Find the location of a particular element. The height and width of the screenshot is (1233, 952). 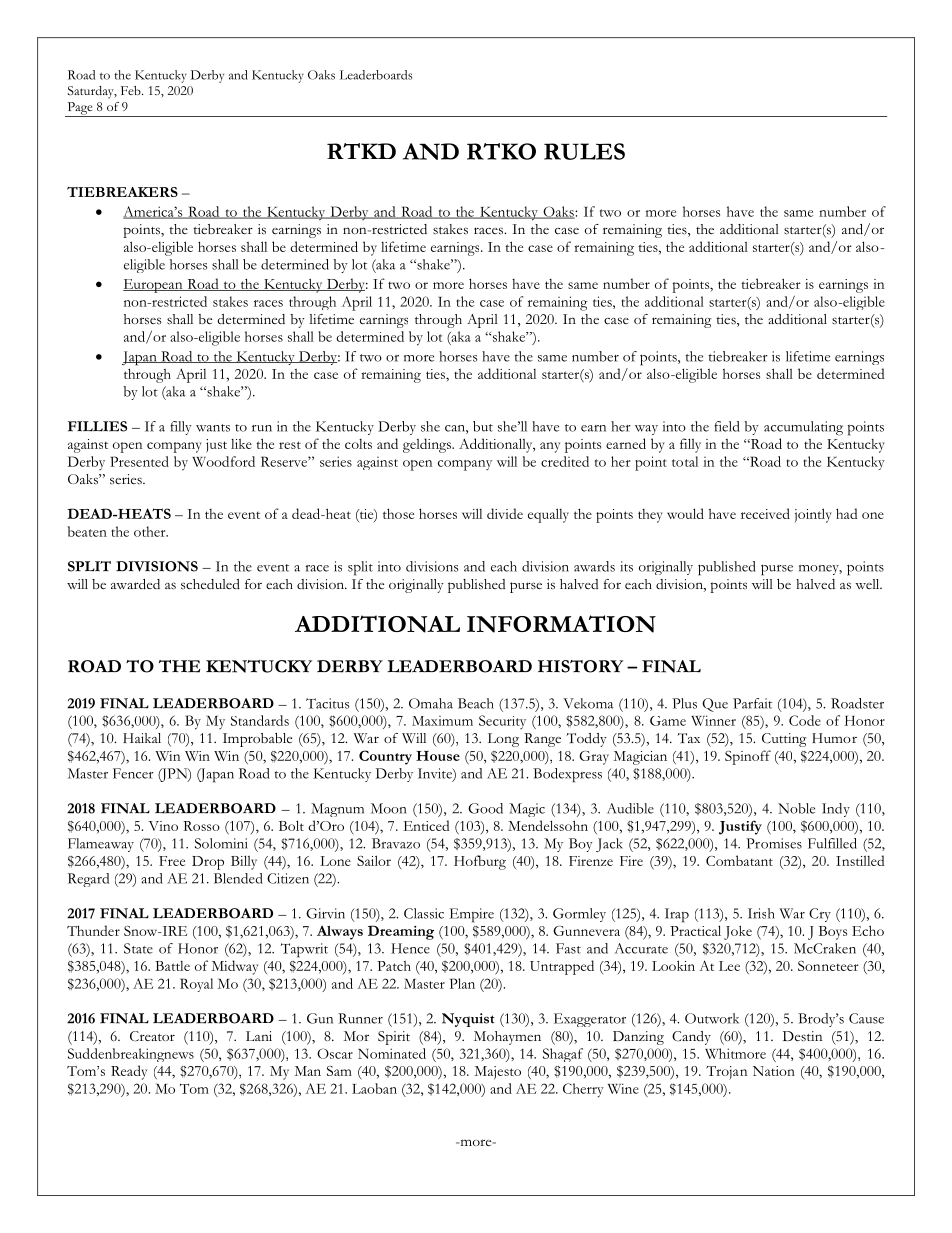

scheduled is located at coordinates (210, 584).
